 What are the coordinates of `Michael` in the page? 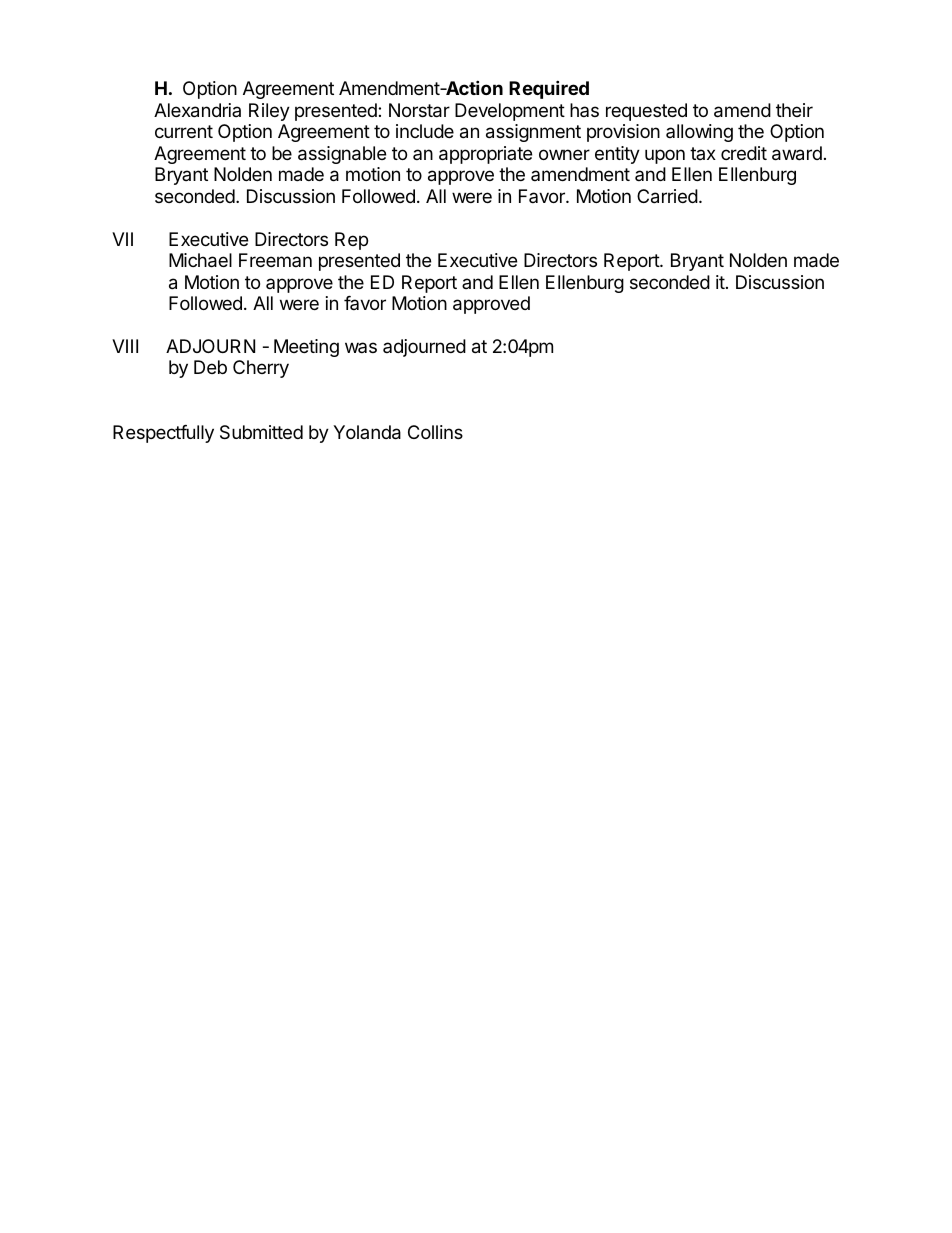 It's located at (200, 260).
